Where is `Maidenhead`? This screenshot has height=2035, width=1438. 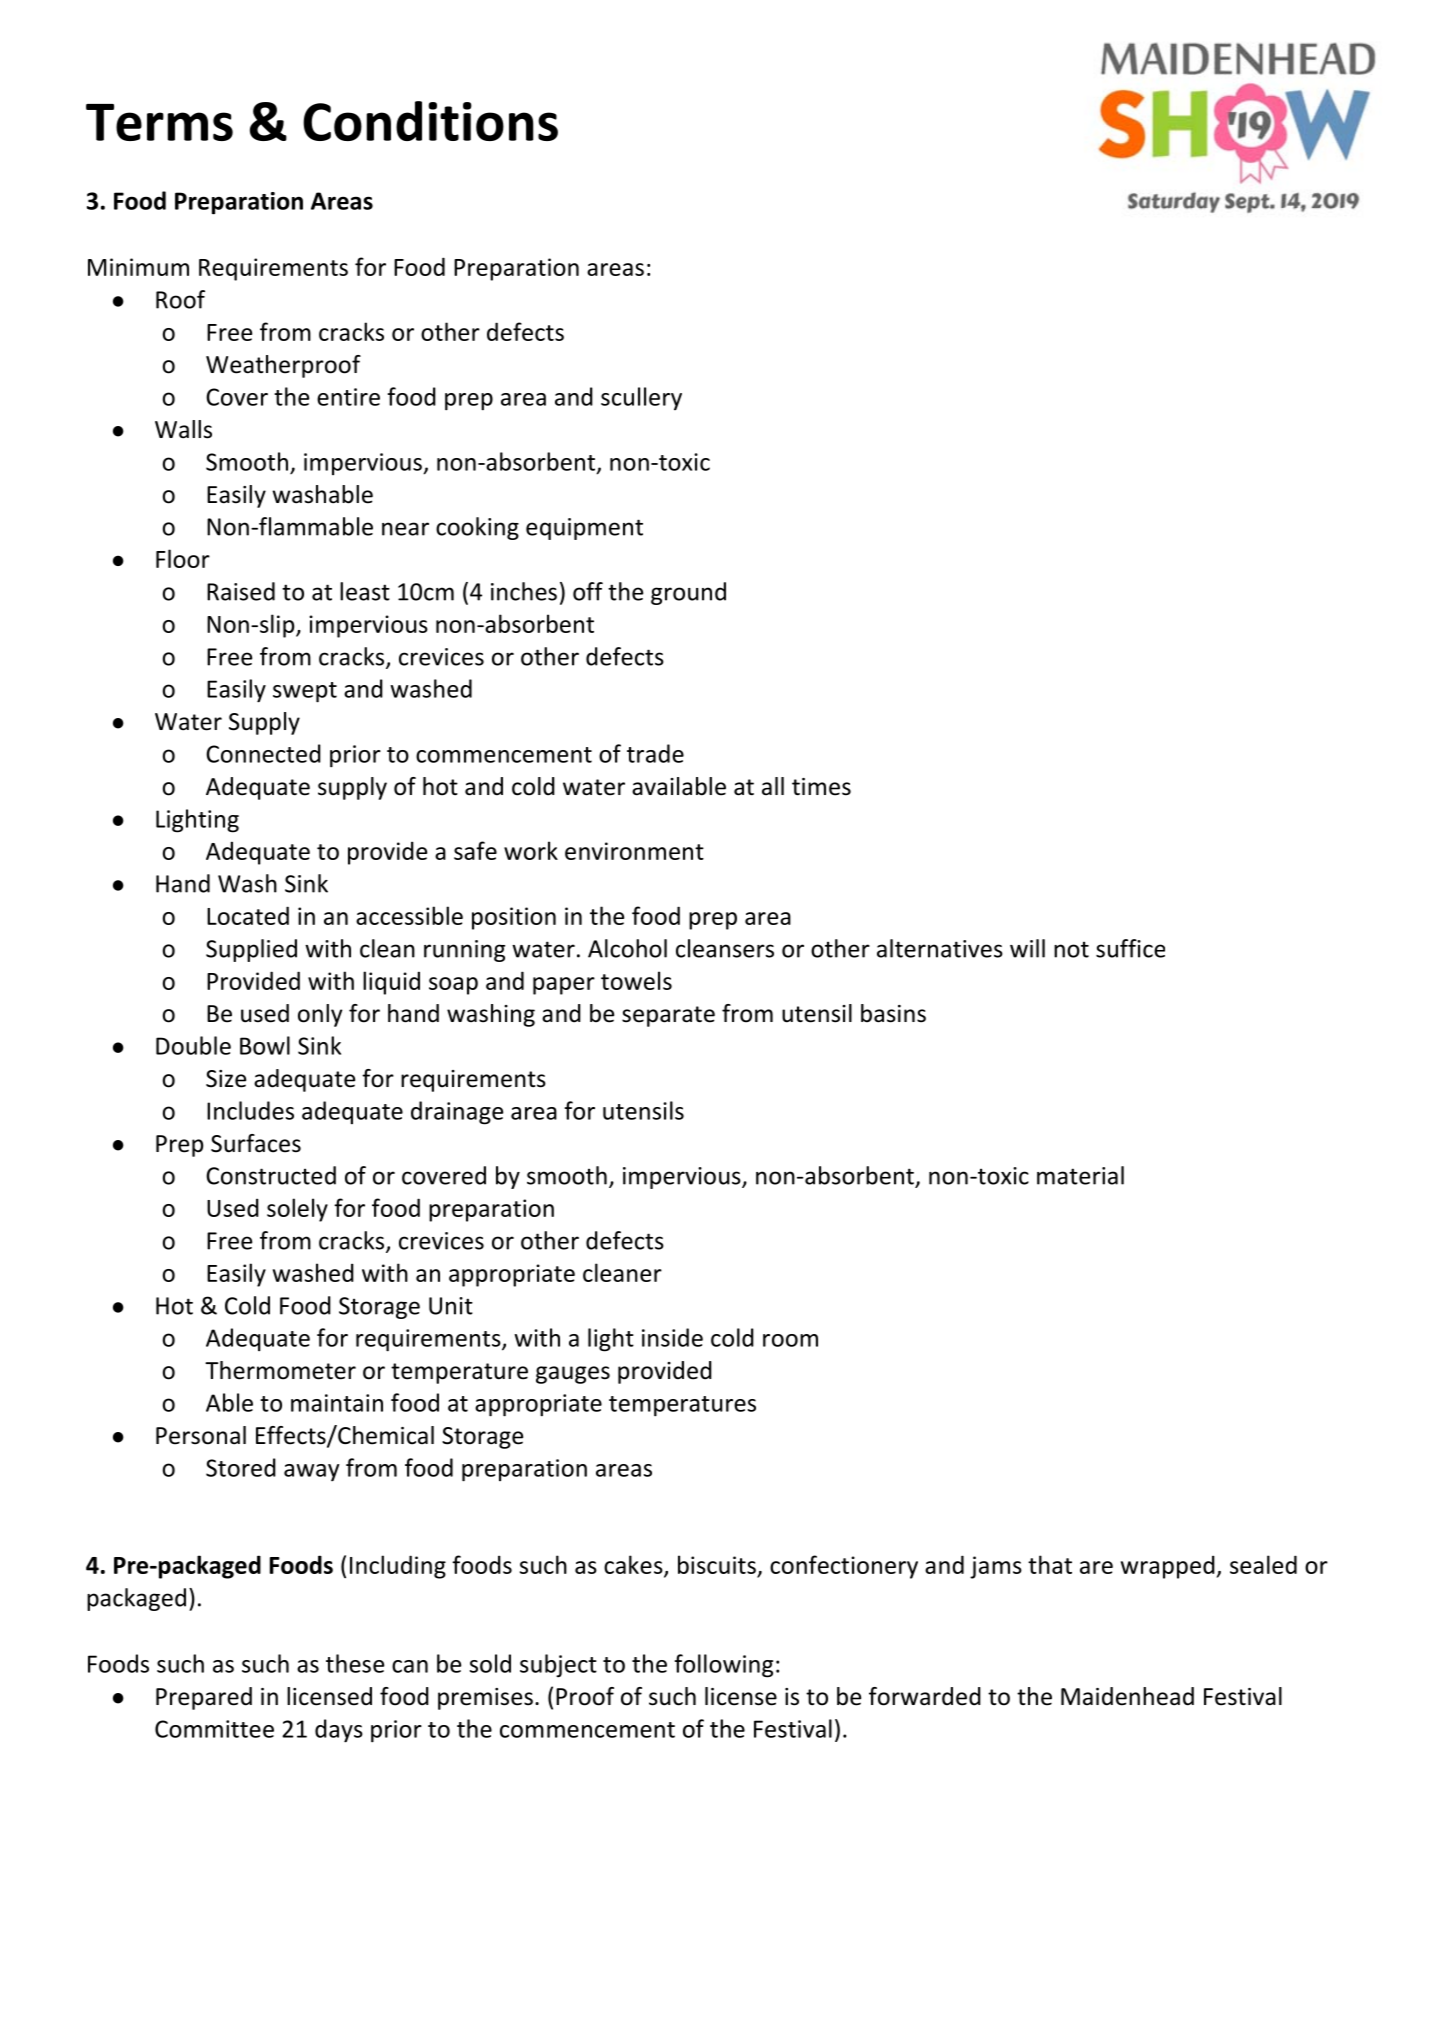 Maidenhead is located at coordinates (1127, 1696).
